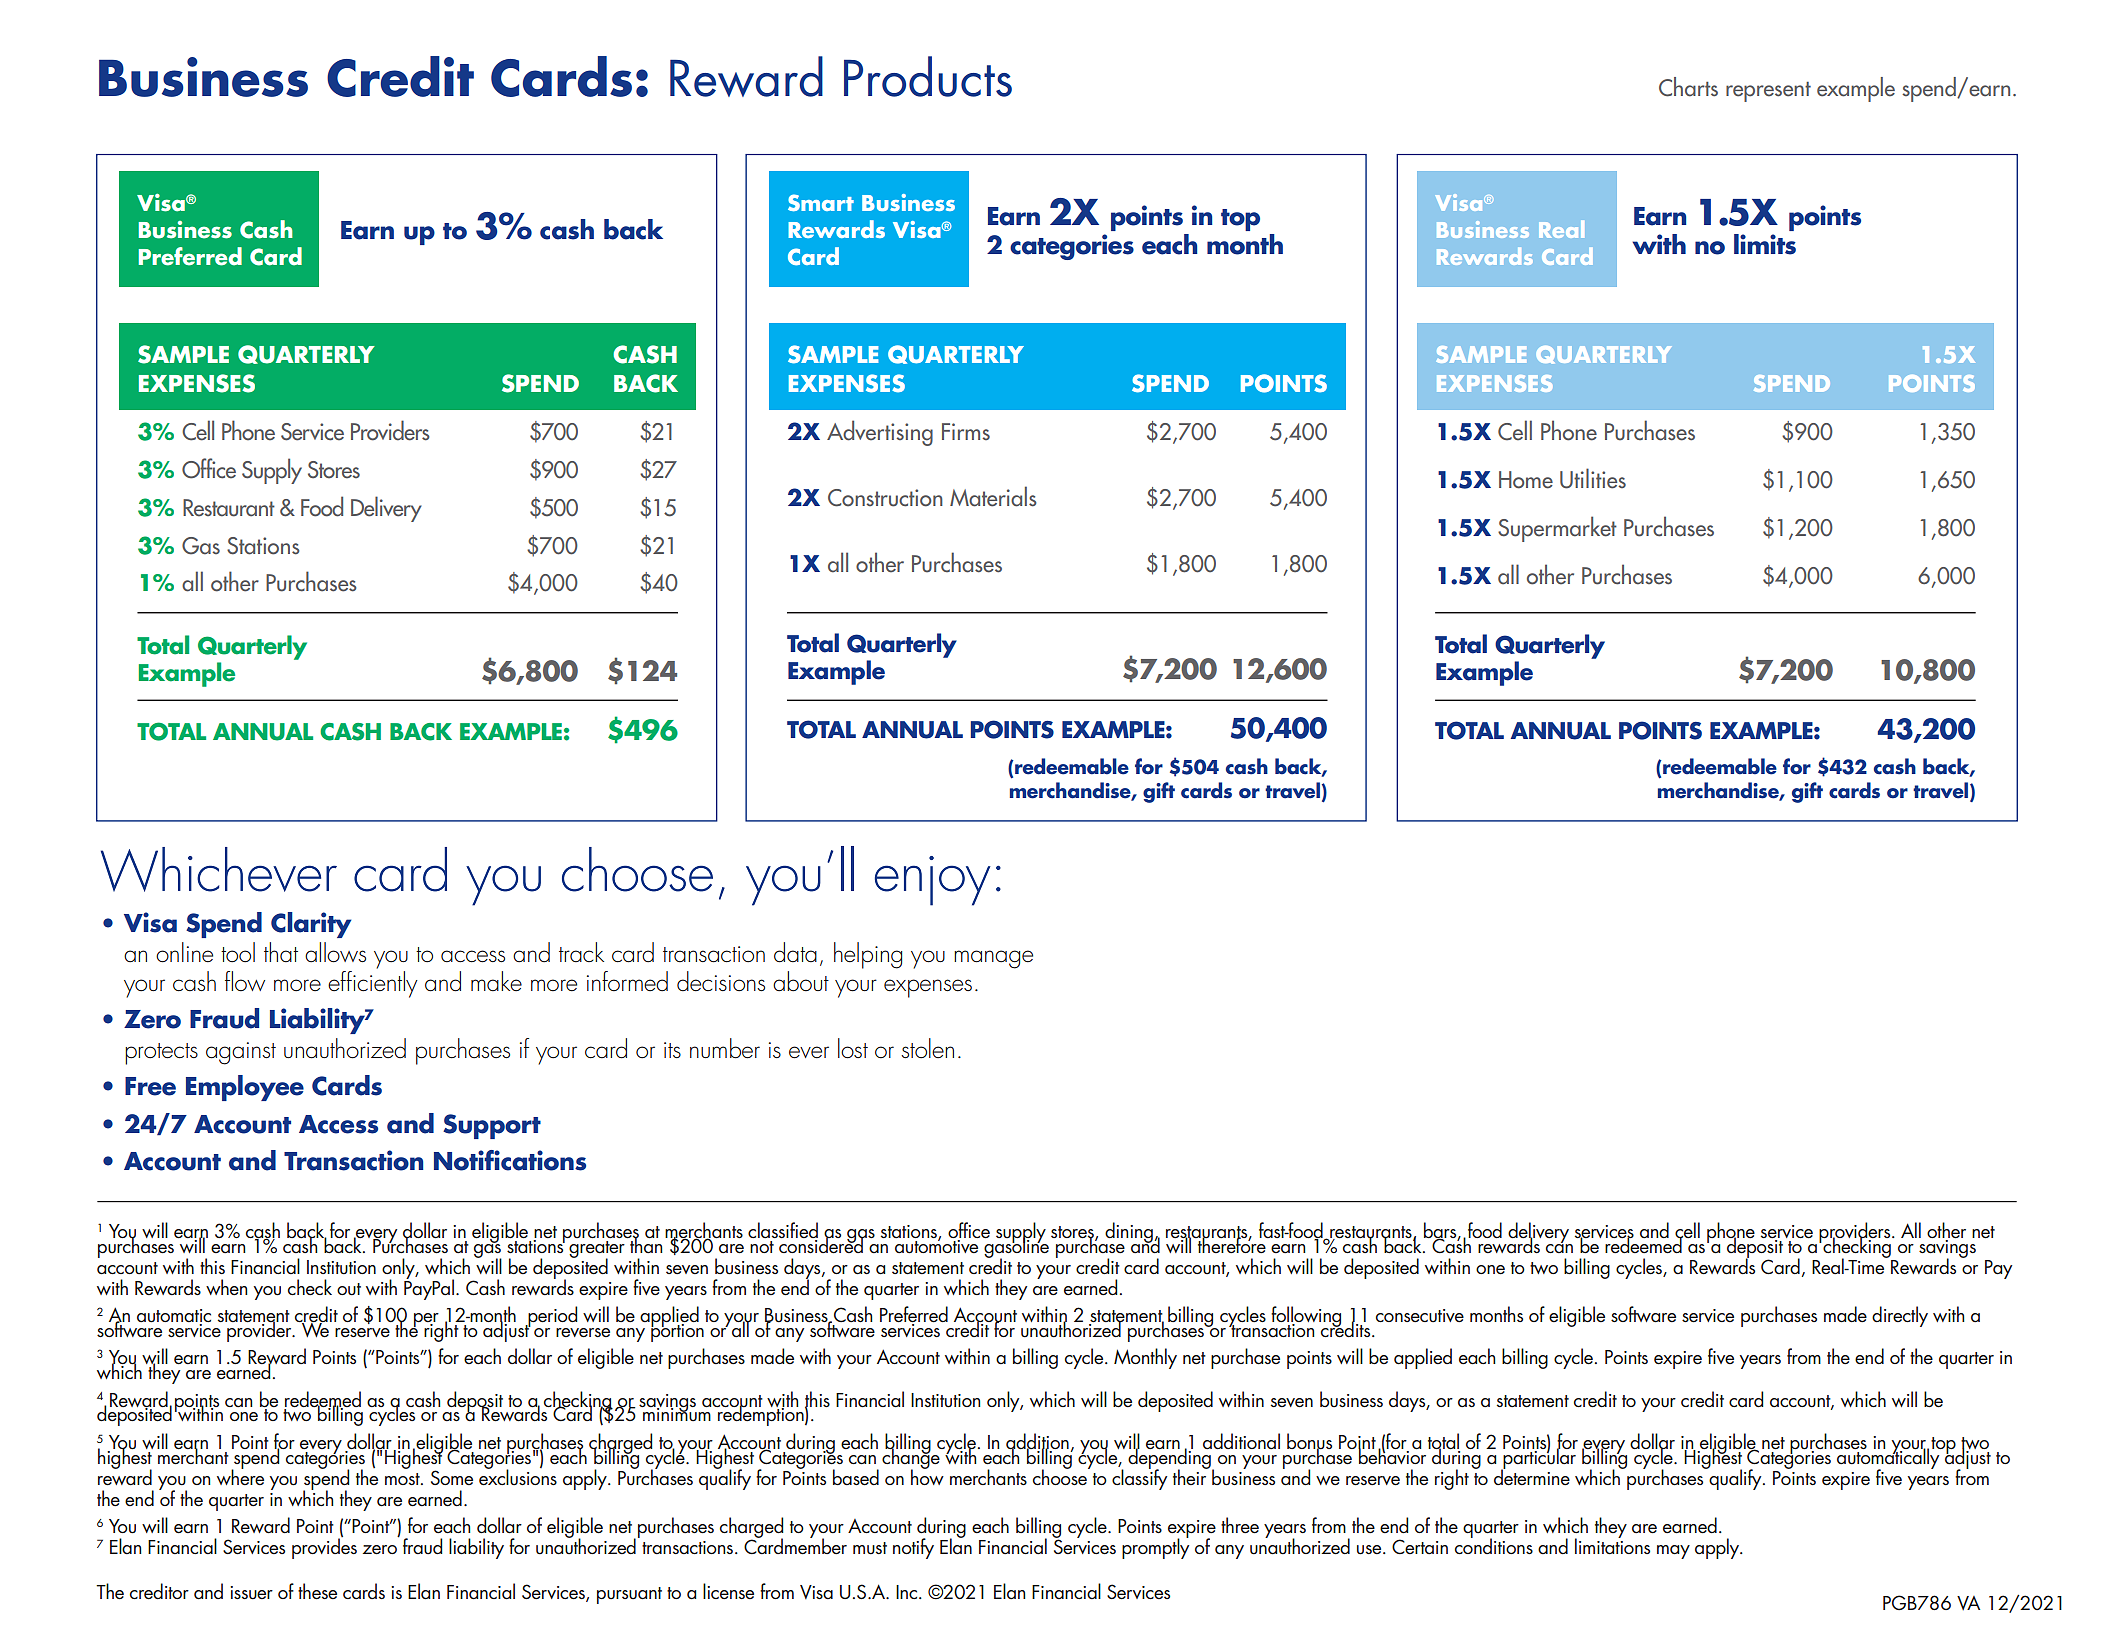 This screenshot has width=2114, height=1634. Describe the element at coordinates (1557, 529) in the screenshot. I see `Supermarket` at that location.
